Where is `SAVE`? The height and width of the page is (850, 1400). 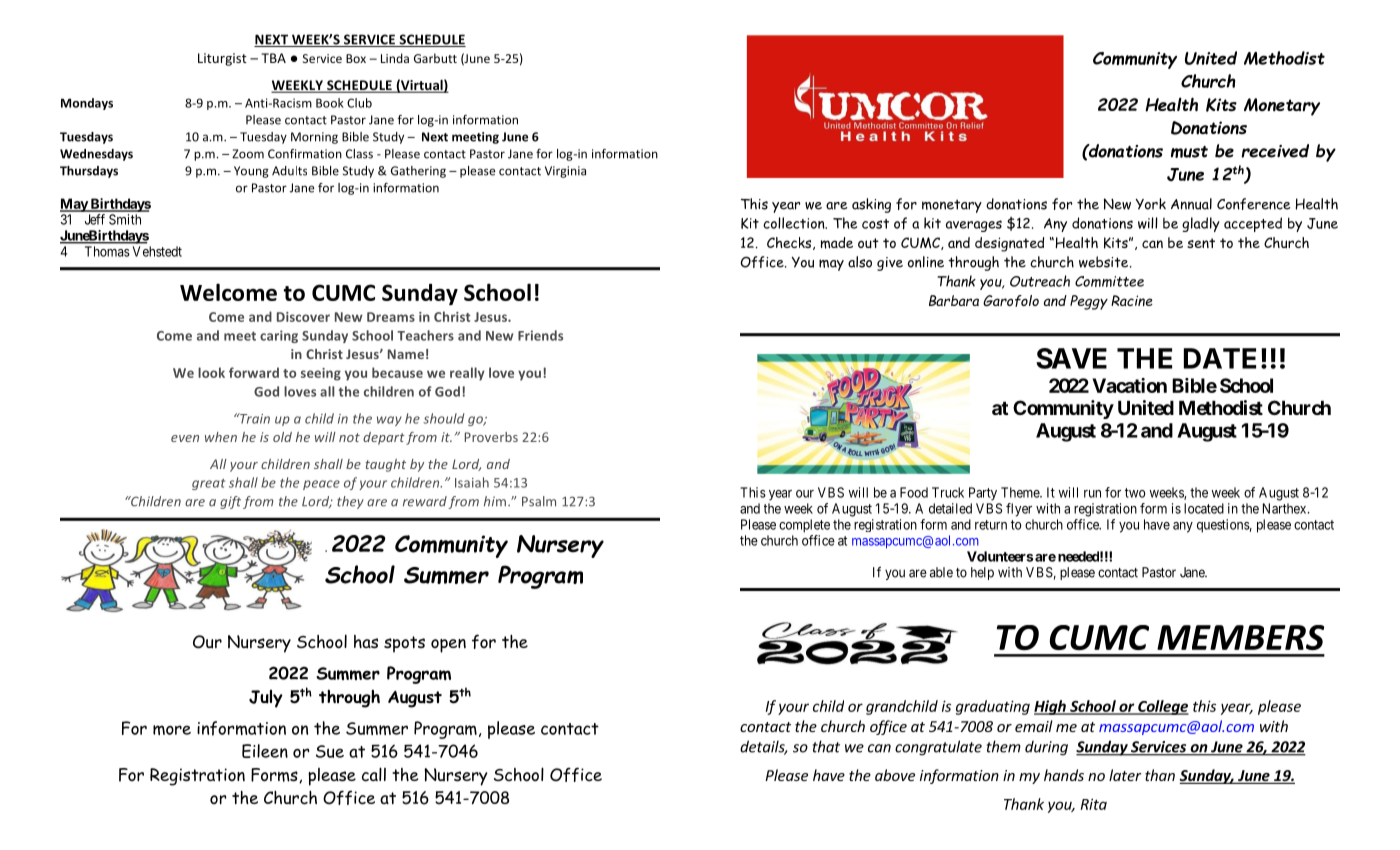 SAVE is located at coordinates (1071, 358).
